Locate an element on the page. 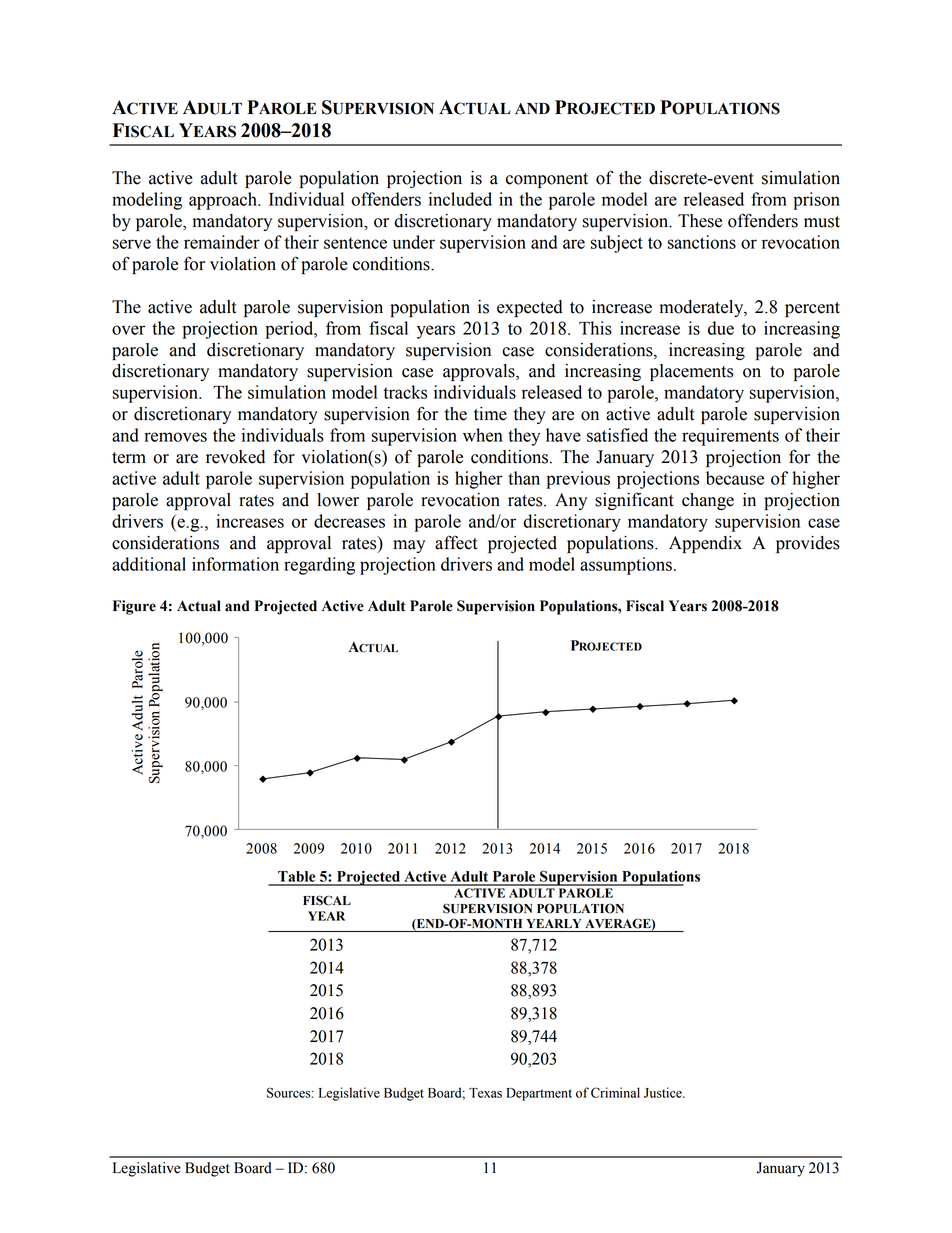 The height and width of the document is (1233, 952). included is located at coordinates (460, 199).
